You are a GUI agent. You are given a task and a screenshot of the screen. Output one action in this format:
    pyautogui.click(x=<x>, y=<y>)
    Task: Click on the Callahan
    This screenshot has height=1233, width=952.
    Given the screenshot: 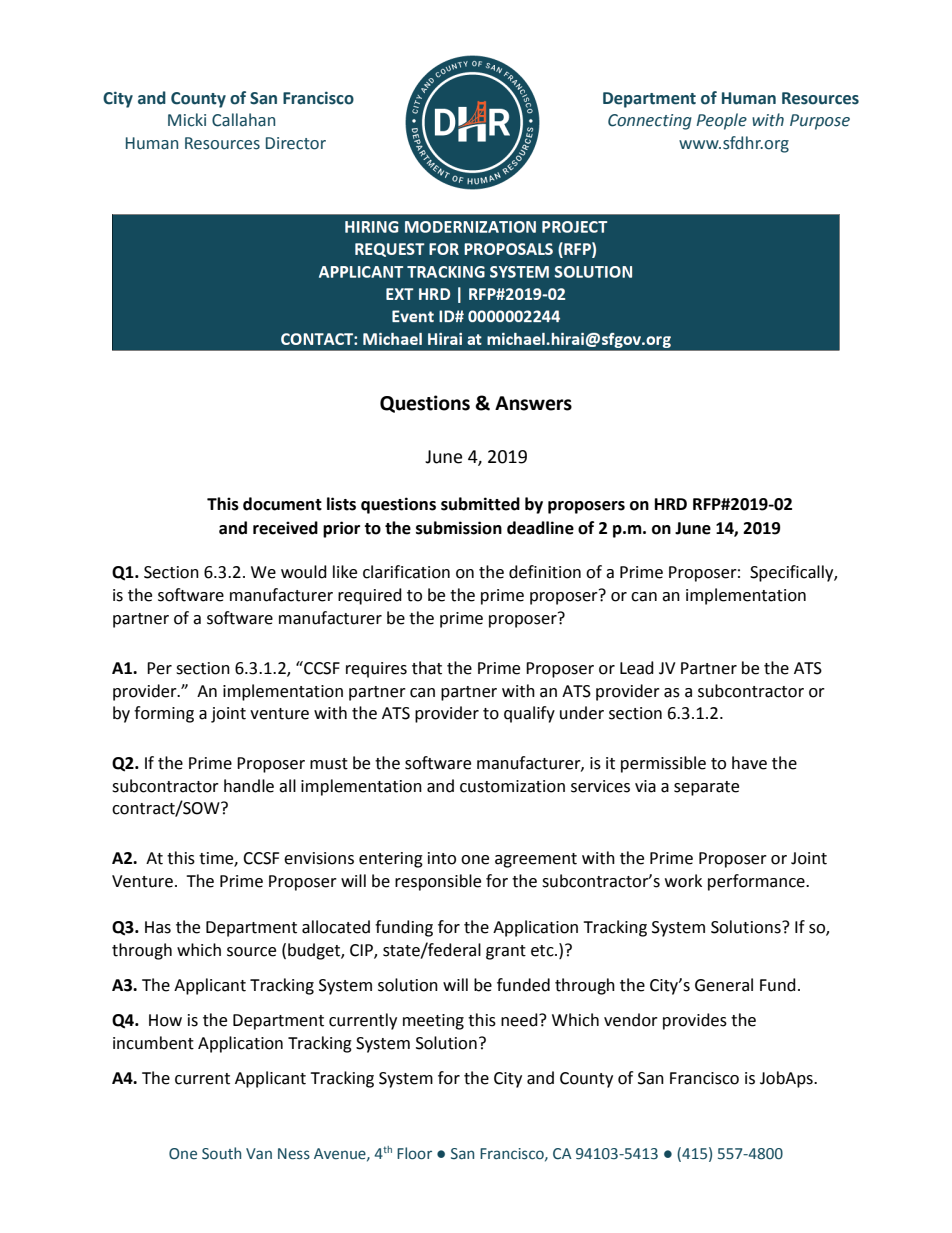 What is the action you would take?
    pyautogui.click(x=243, y=120)
